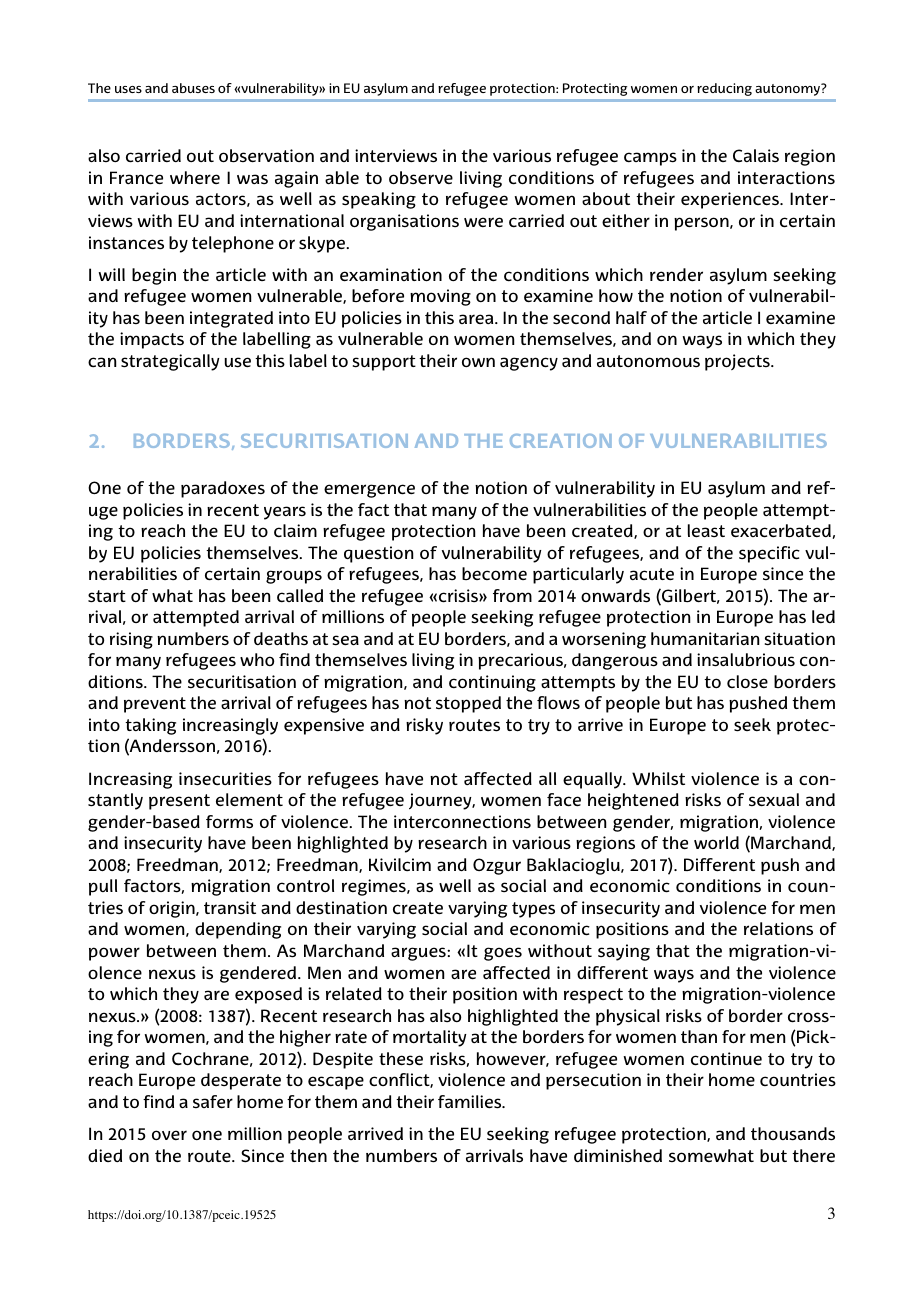 The width and height of the page is (924, 1308). What do you see at coordinates (152, 340) in the page?
I see `impacts` at bounding box center [152, 340].
